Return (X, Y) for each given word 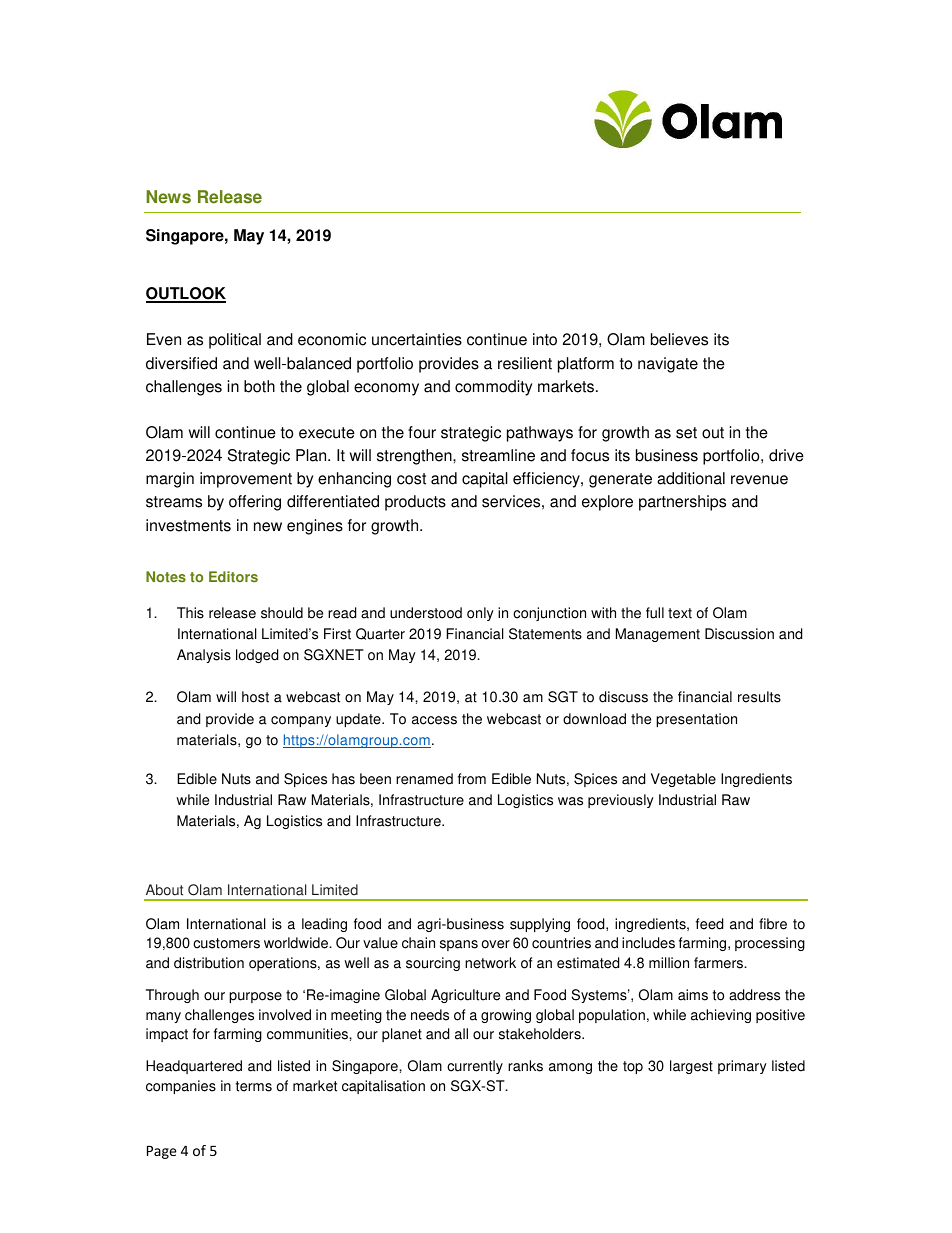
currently (475, 1067)
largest (691, 1067)
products (415, 503)
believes (679, 339)
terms (254, 1086)
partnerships (682, 503)
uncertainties (417, 339)
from (472, 779)
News (168, 197)
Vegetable (683, 780)
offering (255, 503)
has (343, 779)
